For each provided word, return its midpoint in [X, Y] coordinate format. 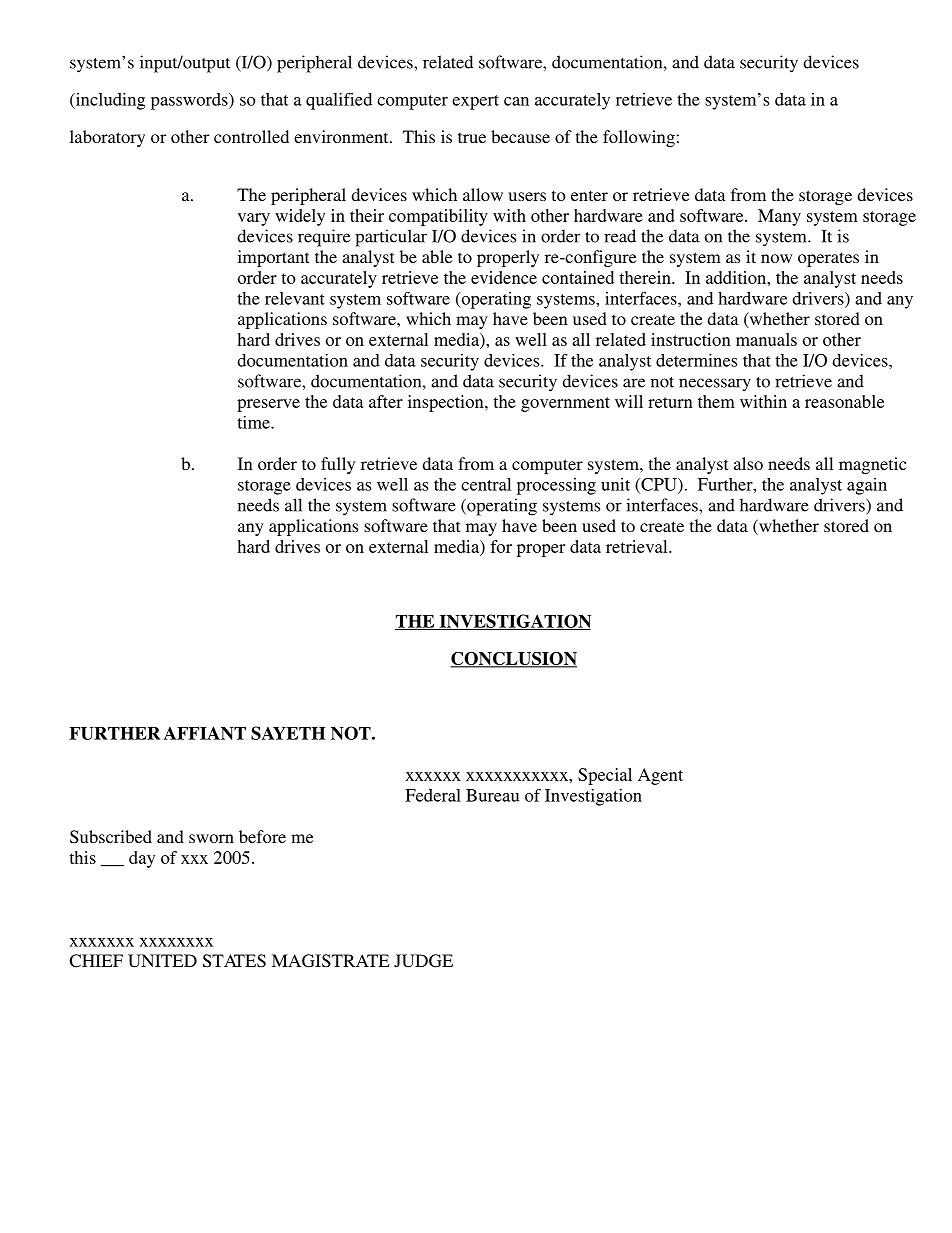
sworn [211, 838]
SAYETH [288, 733]
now [776, 258]
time [254, 422]
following [639, 138]
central [486, 484]
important [273, 258]
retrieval [638, 546]
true [472, 137]
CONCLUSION [513, 660]
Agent [660, 776]
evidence [504, 277]
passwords [190, 101]
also [748, 463]
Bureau [492, 795]
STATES [234, 961]
